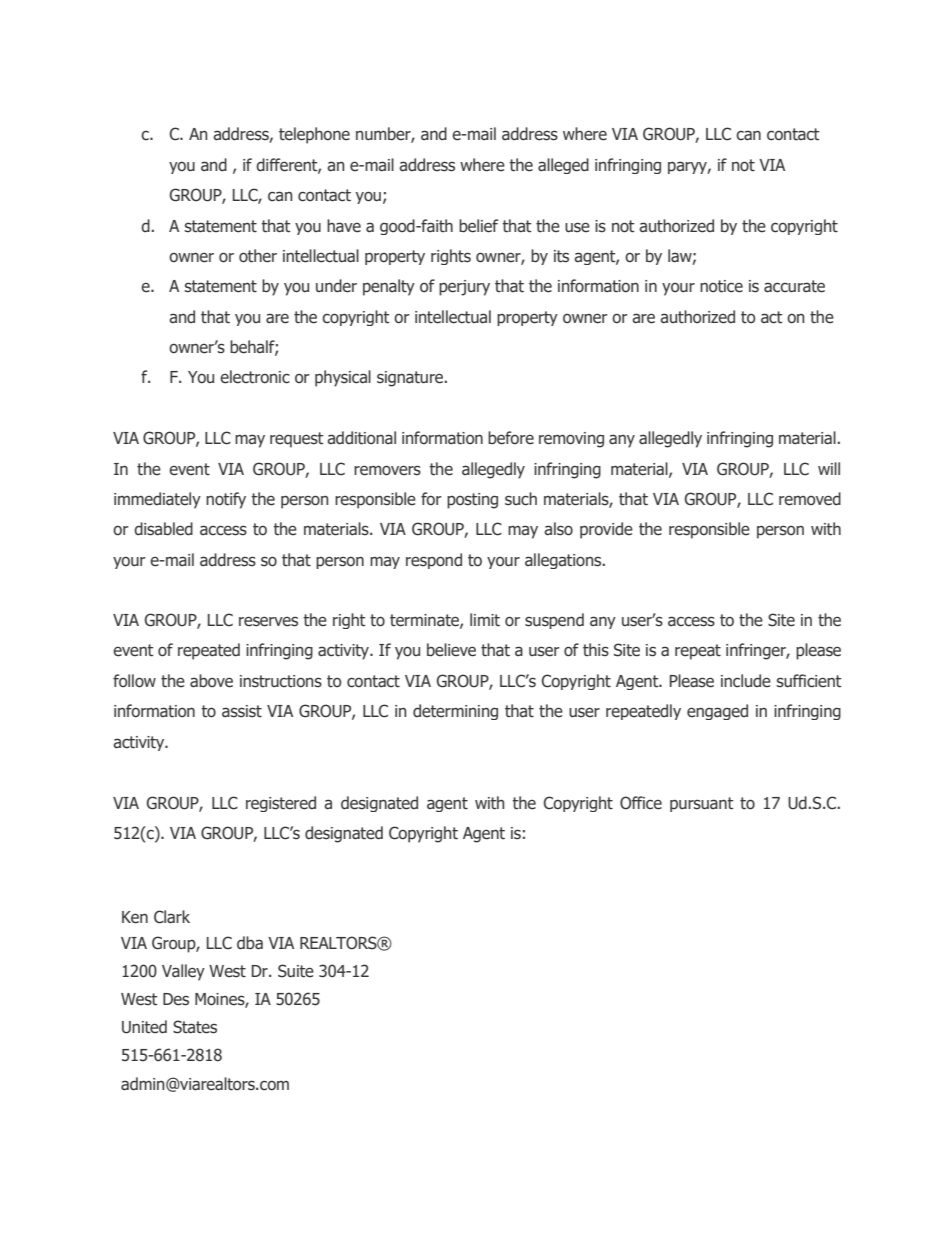  I want to click on engaged, so click(717, 712).
